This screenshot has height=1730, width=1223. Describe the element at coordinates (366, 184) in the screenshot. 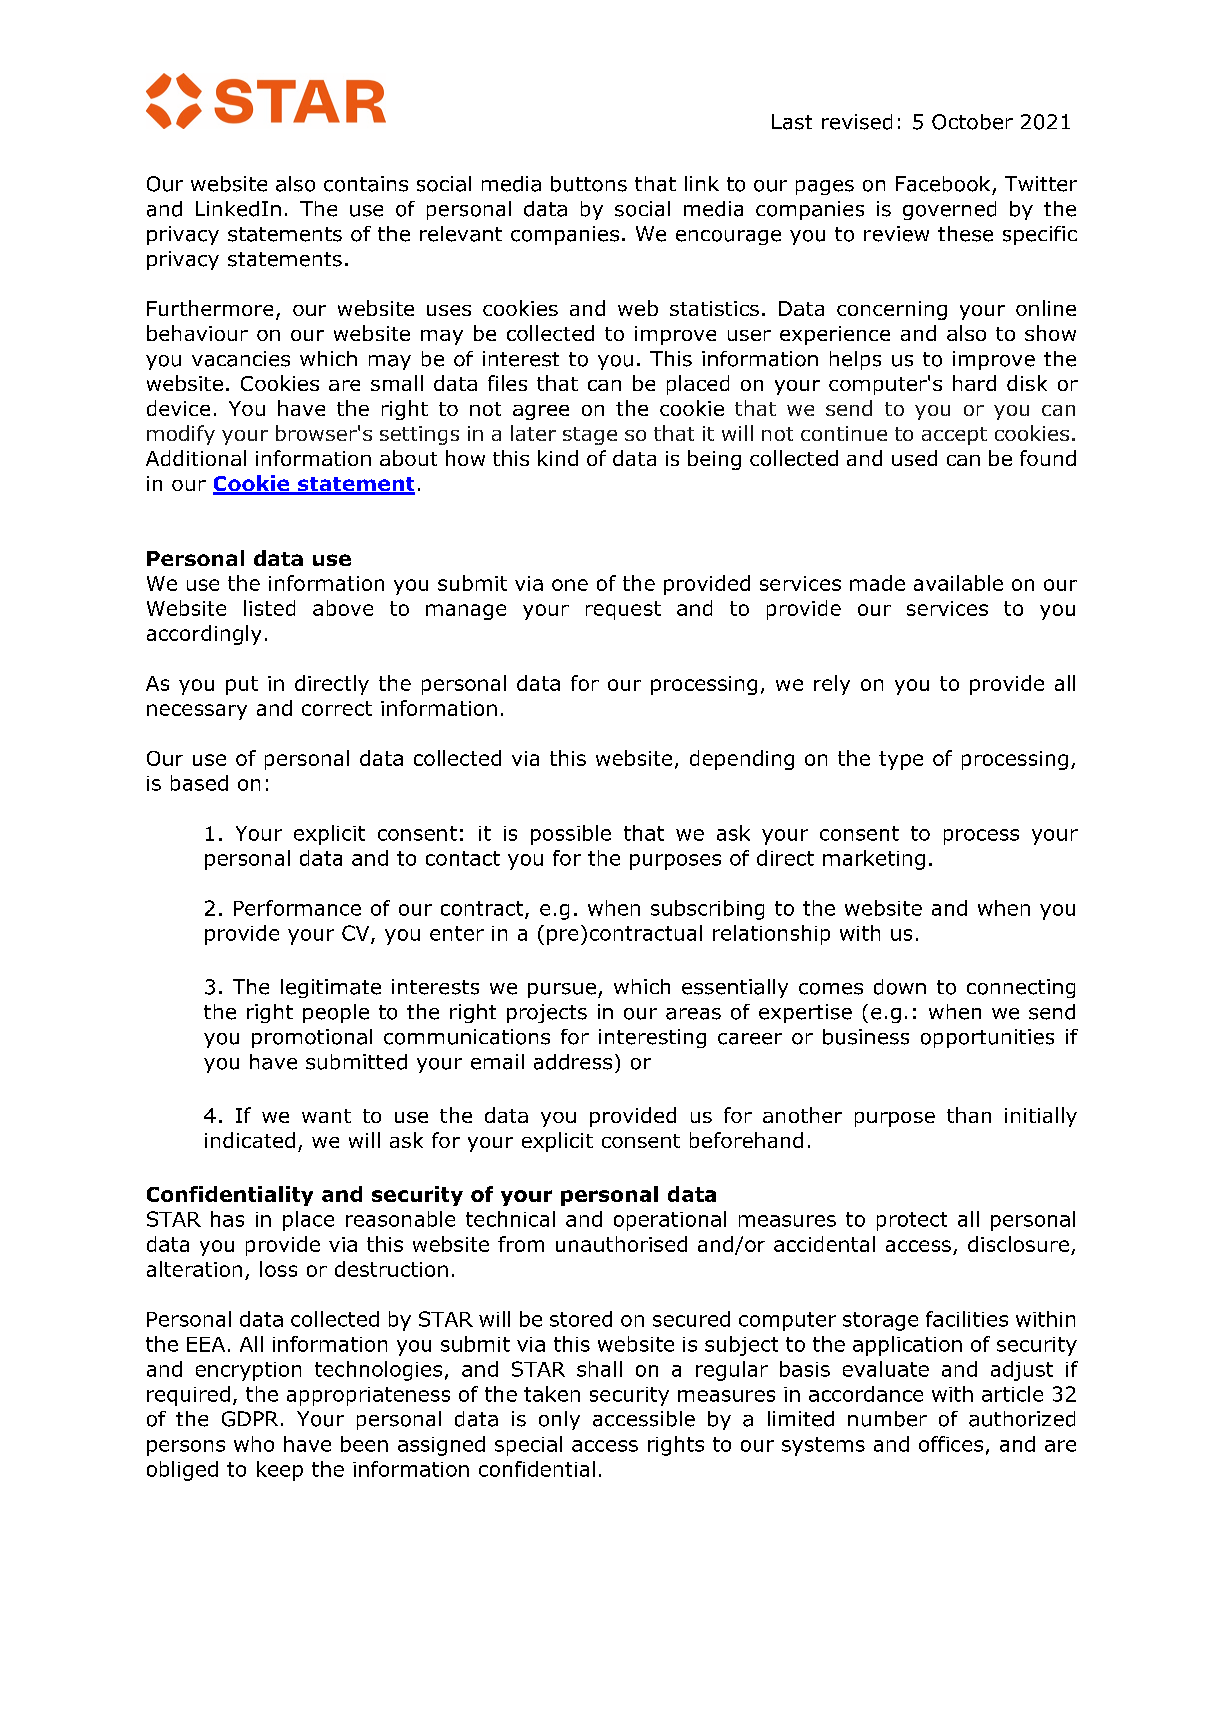

I see `contains` at that location.
